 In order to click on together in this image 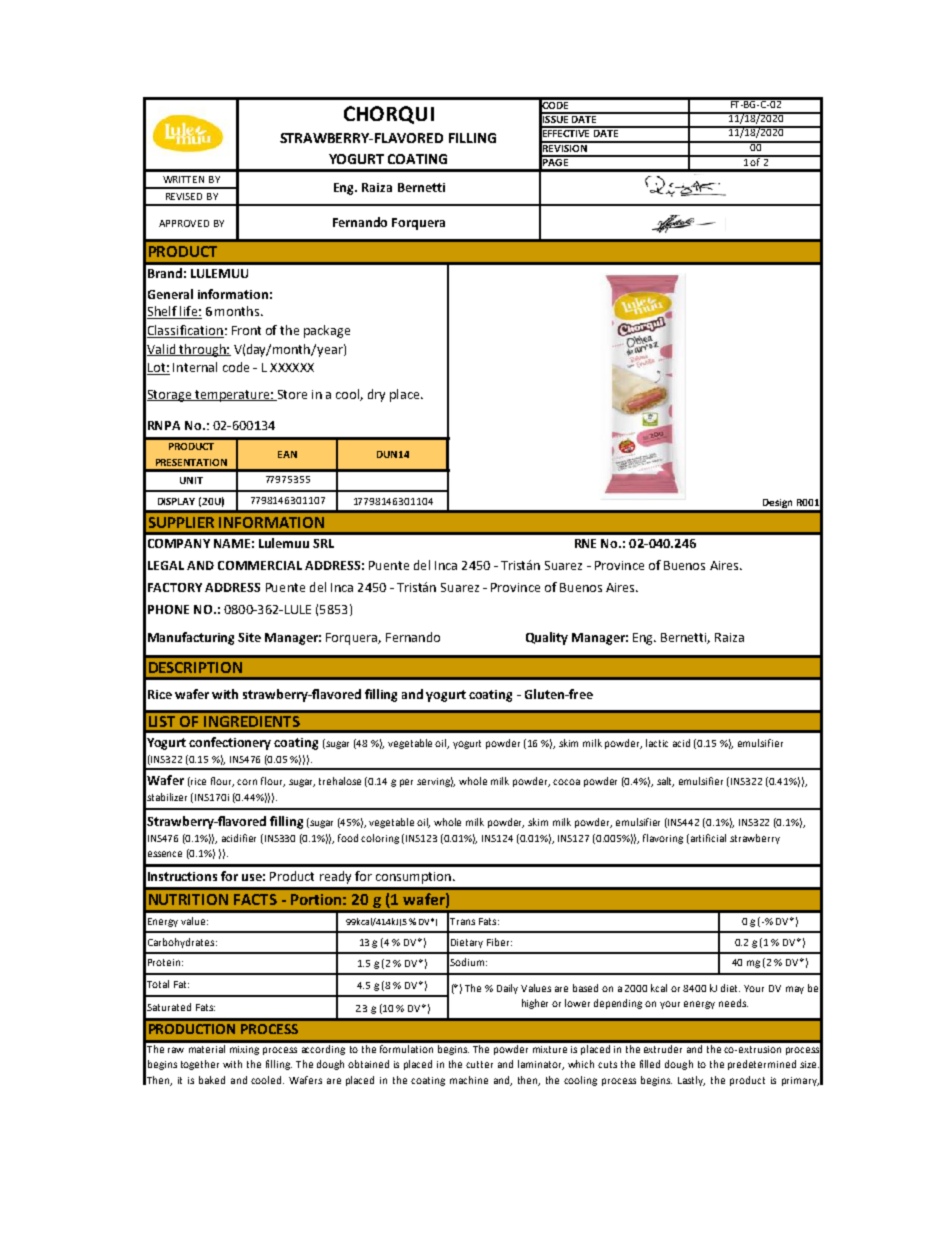, I will do `click(200, 1065)`.
